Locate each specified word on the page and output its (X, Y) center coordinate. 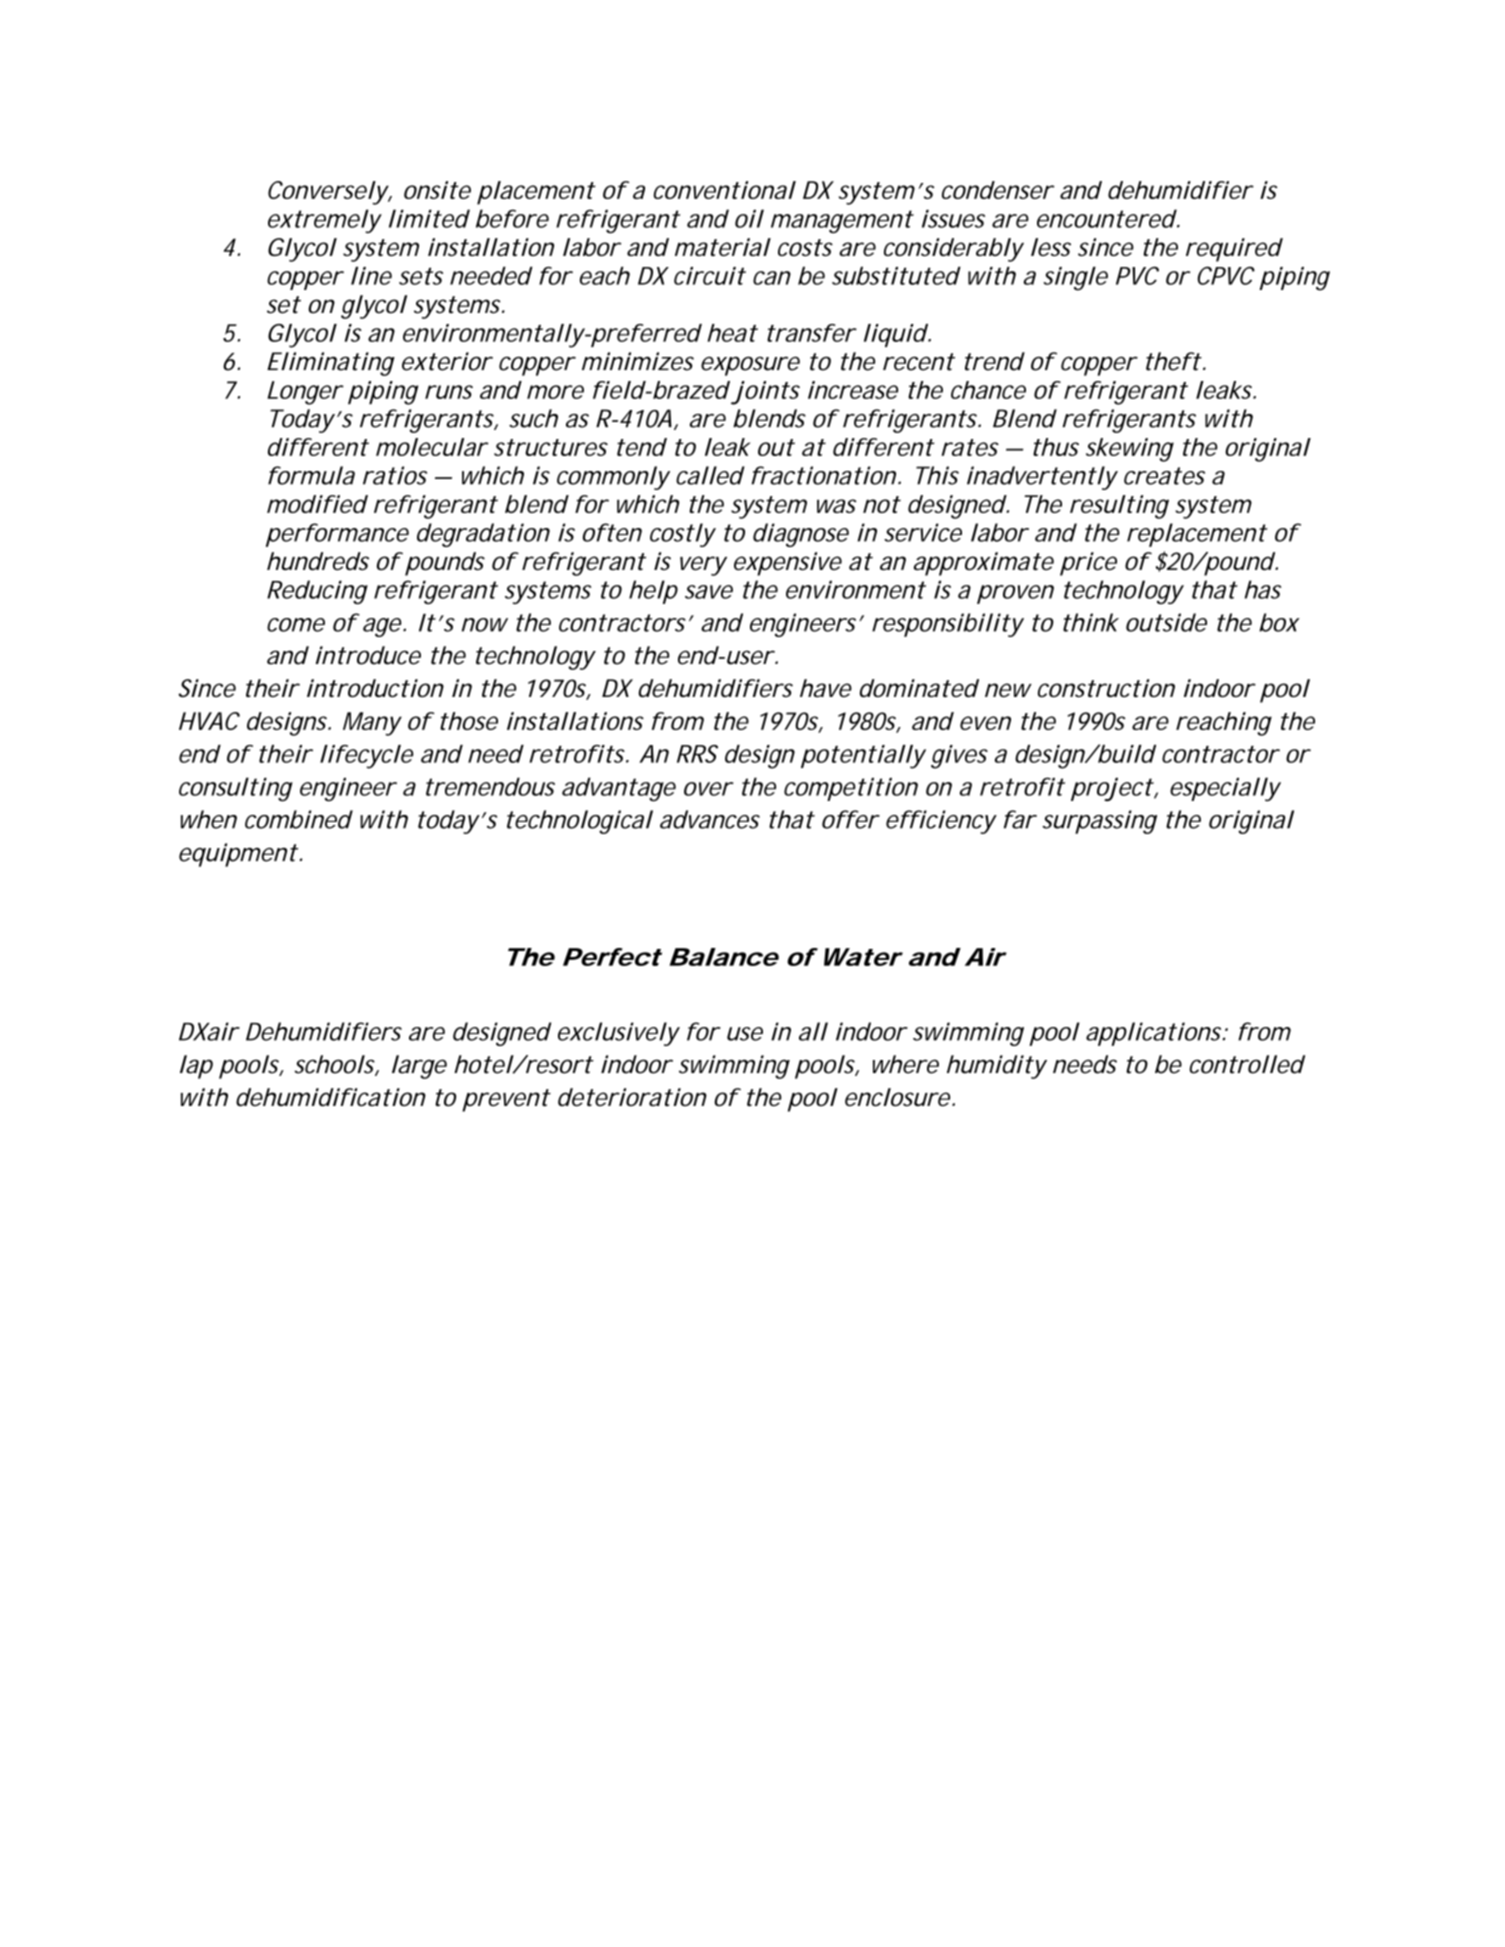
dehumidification (331, 1097)
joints (765, 393)
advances (710, 819)
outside (1166, 622)
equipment (238, 855)
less (1051, 247)
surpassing (1099, 822)
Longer (305, 393)
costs (805, 247)
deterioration (632, 1097)
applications (1155, 1034)
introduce (368, 655)
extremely (325, 221)
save (709, 592)
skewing (1130, 450)
